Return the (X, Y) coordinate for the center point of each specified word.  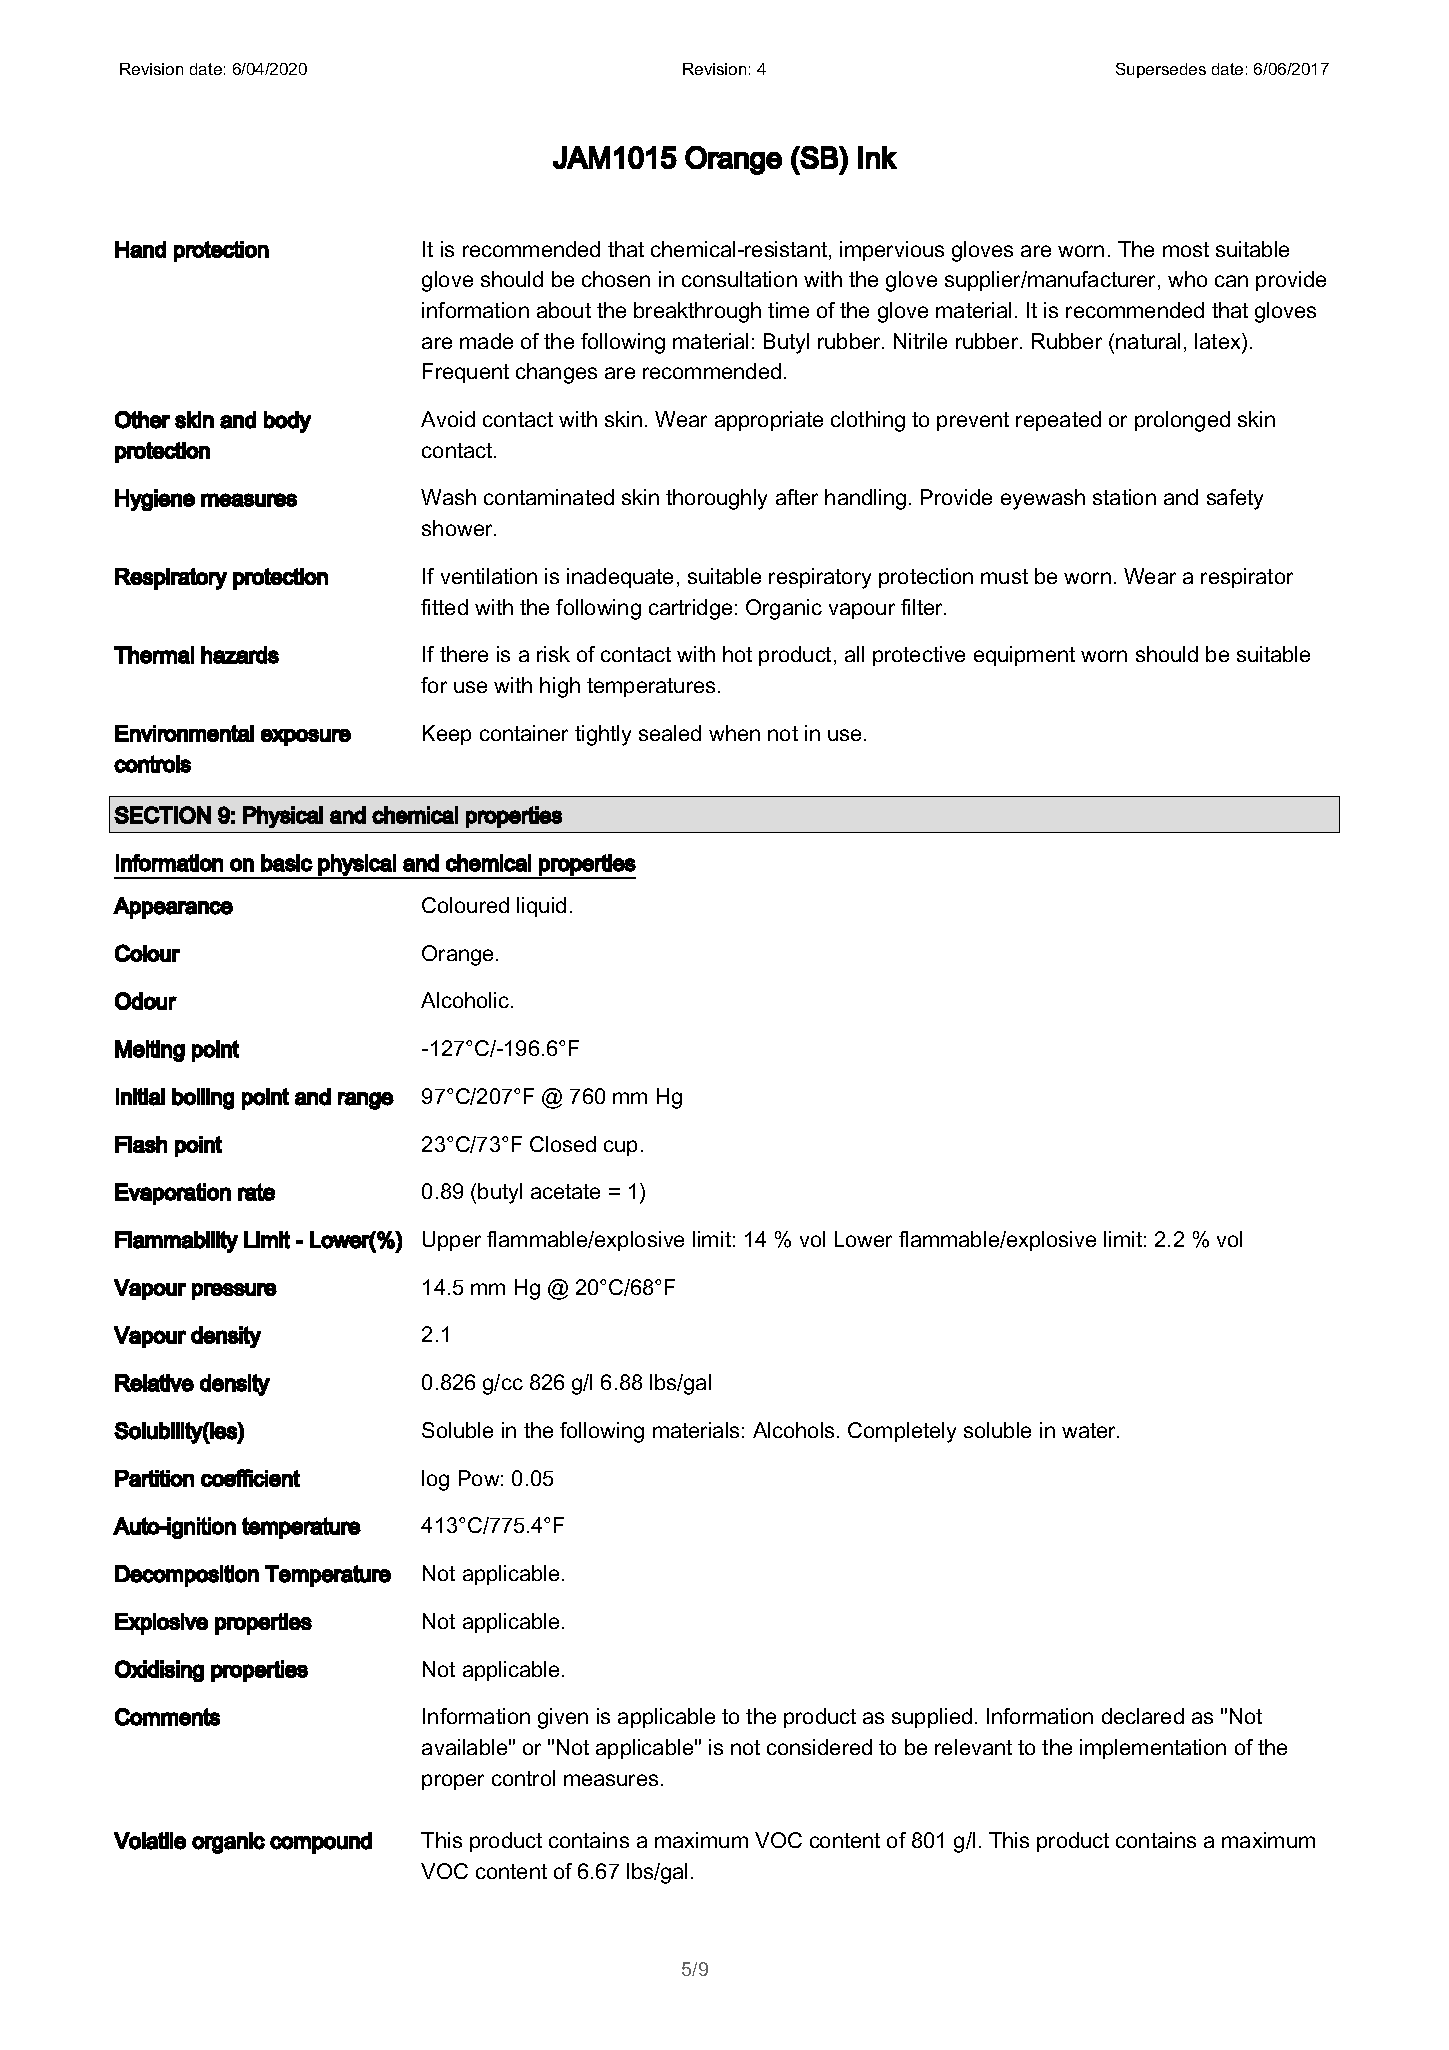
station (1124, 497)
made (486, 341)
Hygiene (155, 500)
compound (321, 1843)
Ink (877, 157)
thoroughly (716, 499)
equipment (1024, 656)
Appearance (173, 908)
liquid (541, 907)
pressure (234, 1291)
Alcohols (793, 1430)
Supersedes (1161, 70)
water (1090, 1430)
